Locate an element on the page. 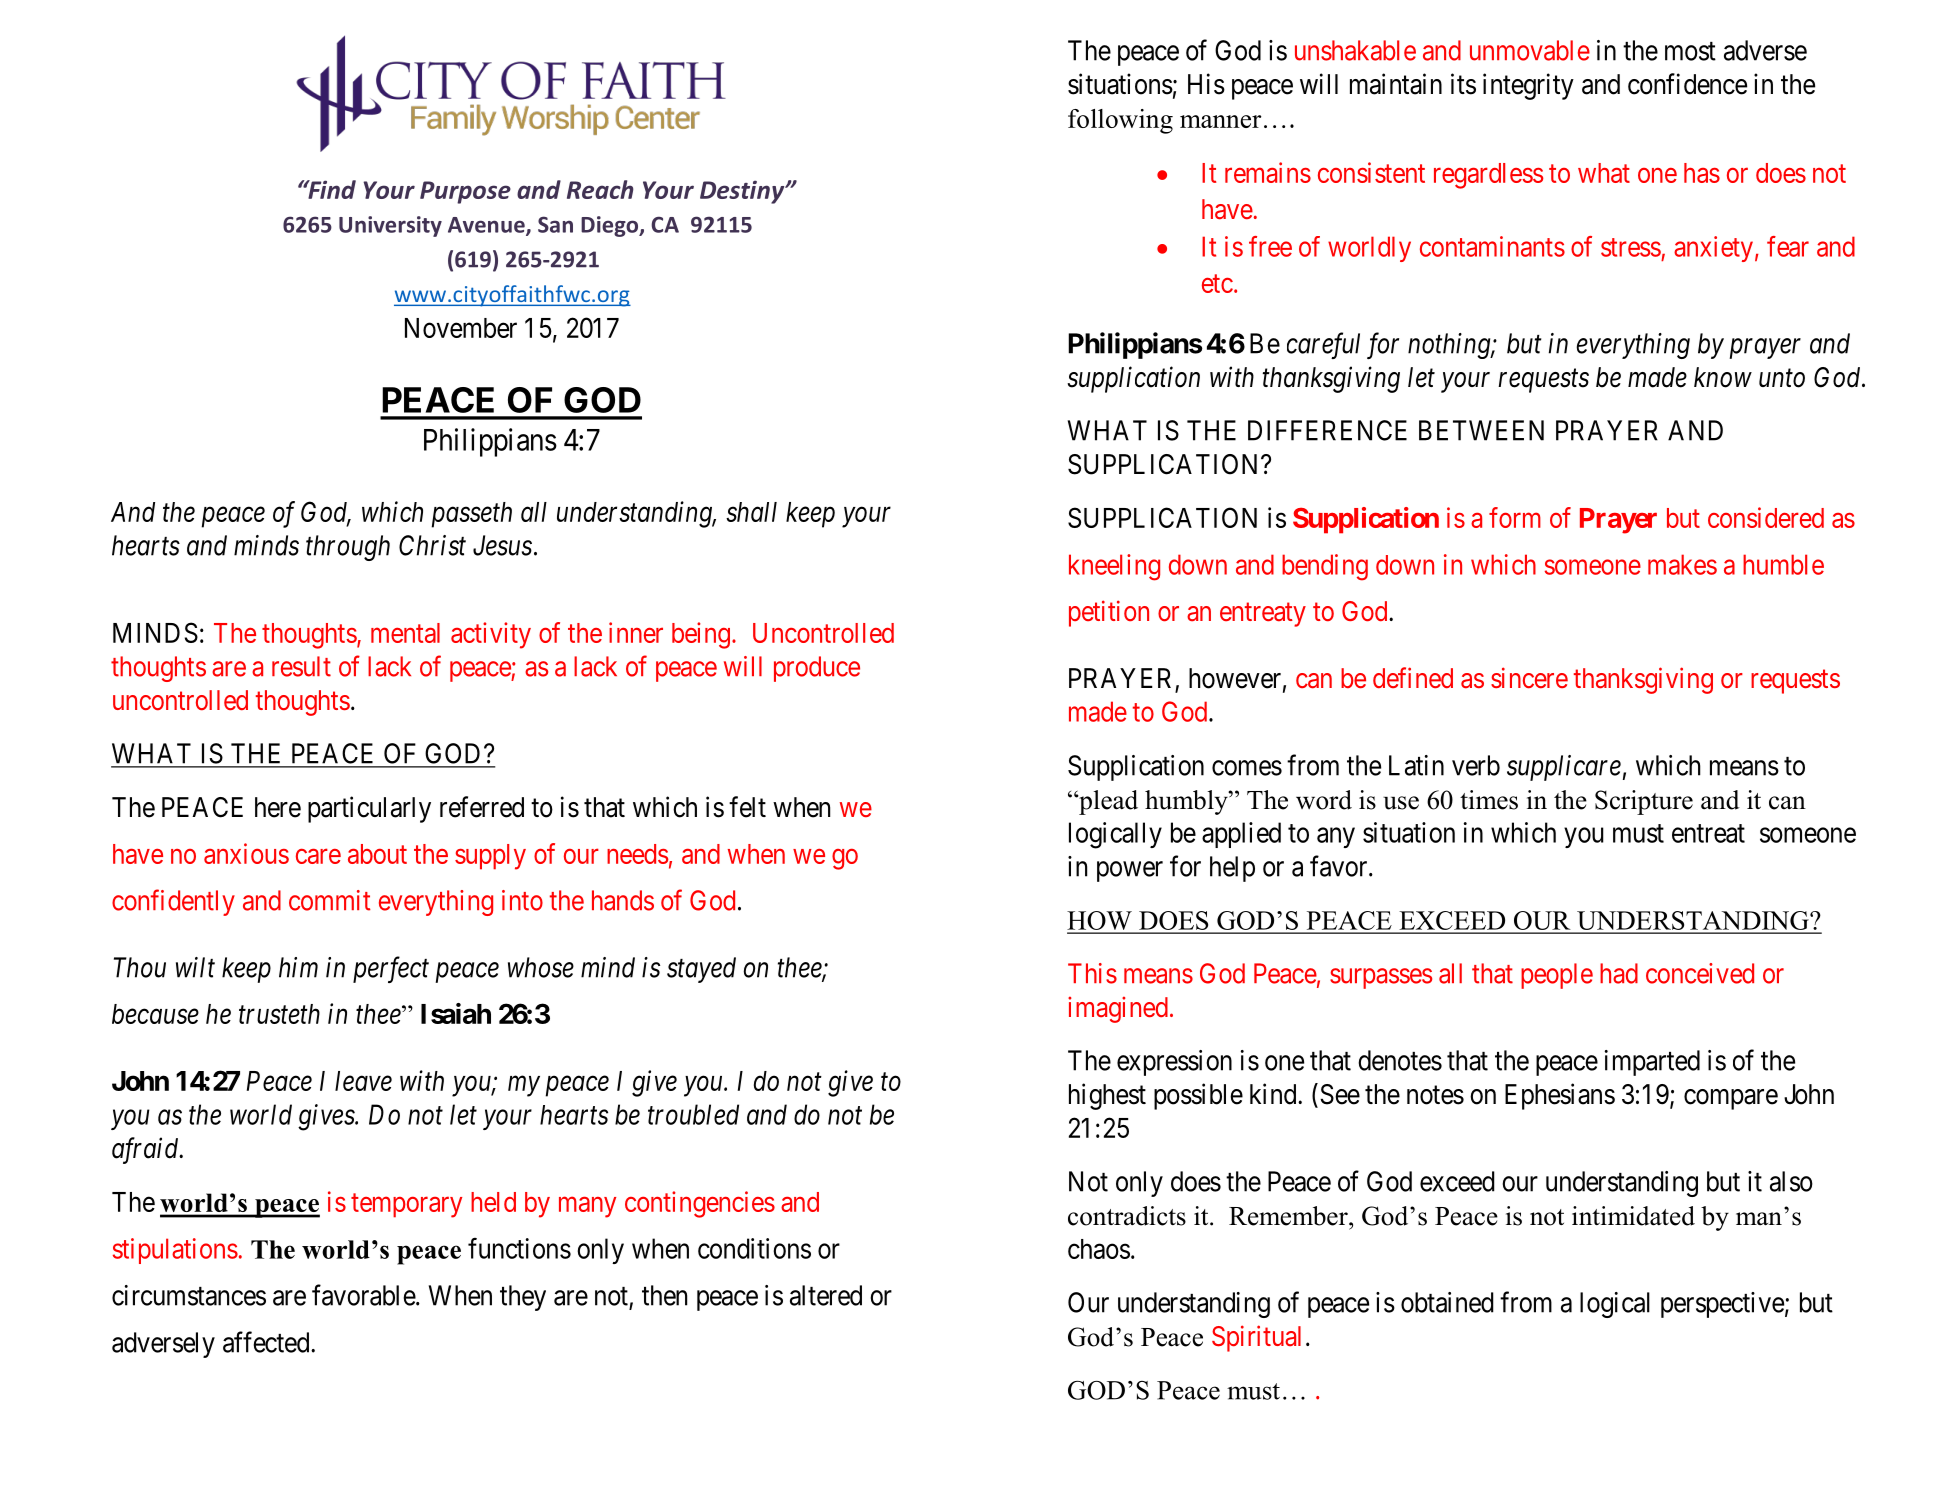  shall is located at coordinates (751, 512).
